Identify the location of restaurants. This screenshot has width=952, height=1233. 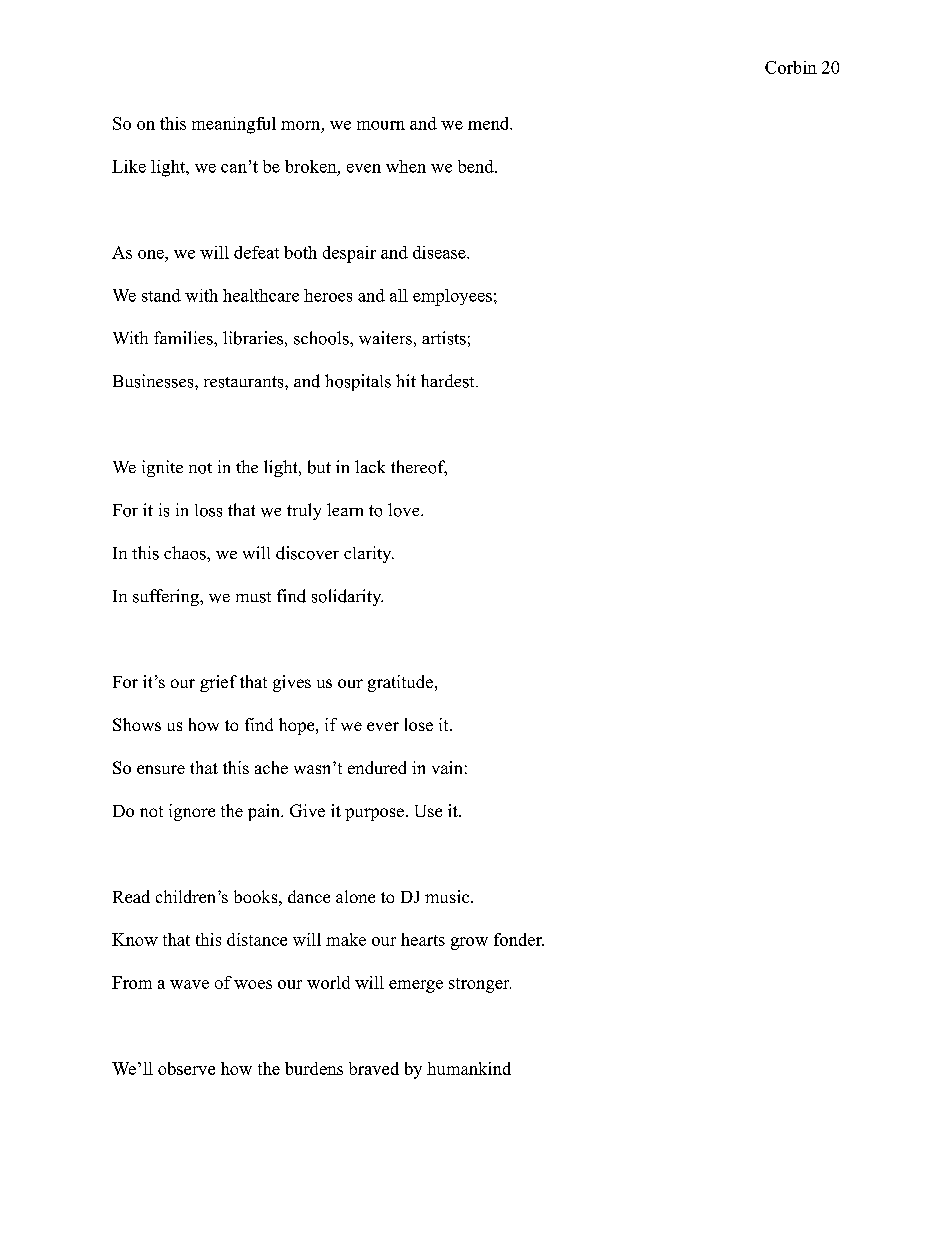
(245, 382).
